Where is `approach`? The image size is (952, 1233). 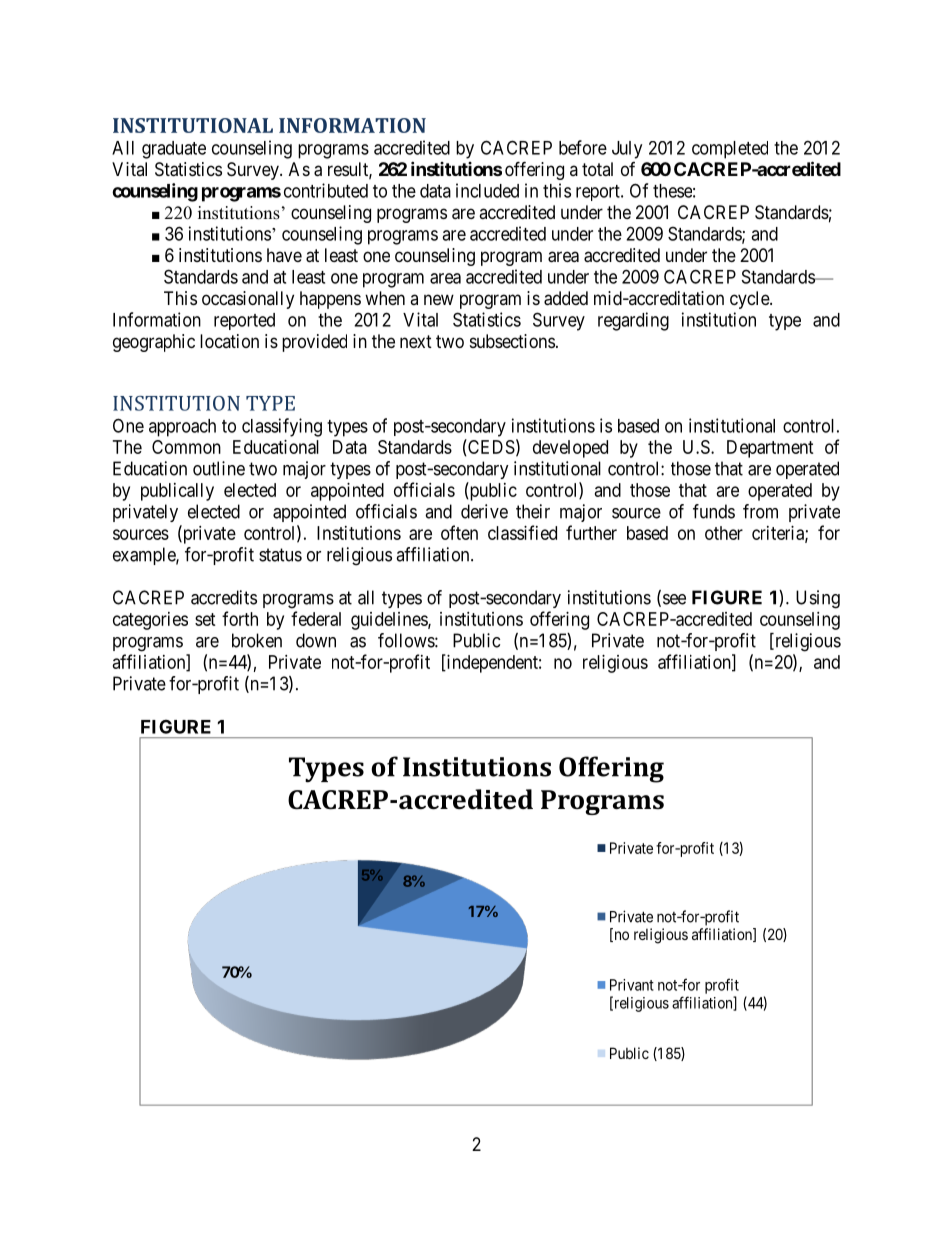
approach is located at coordinates (182, 428).
